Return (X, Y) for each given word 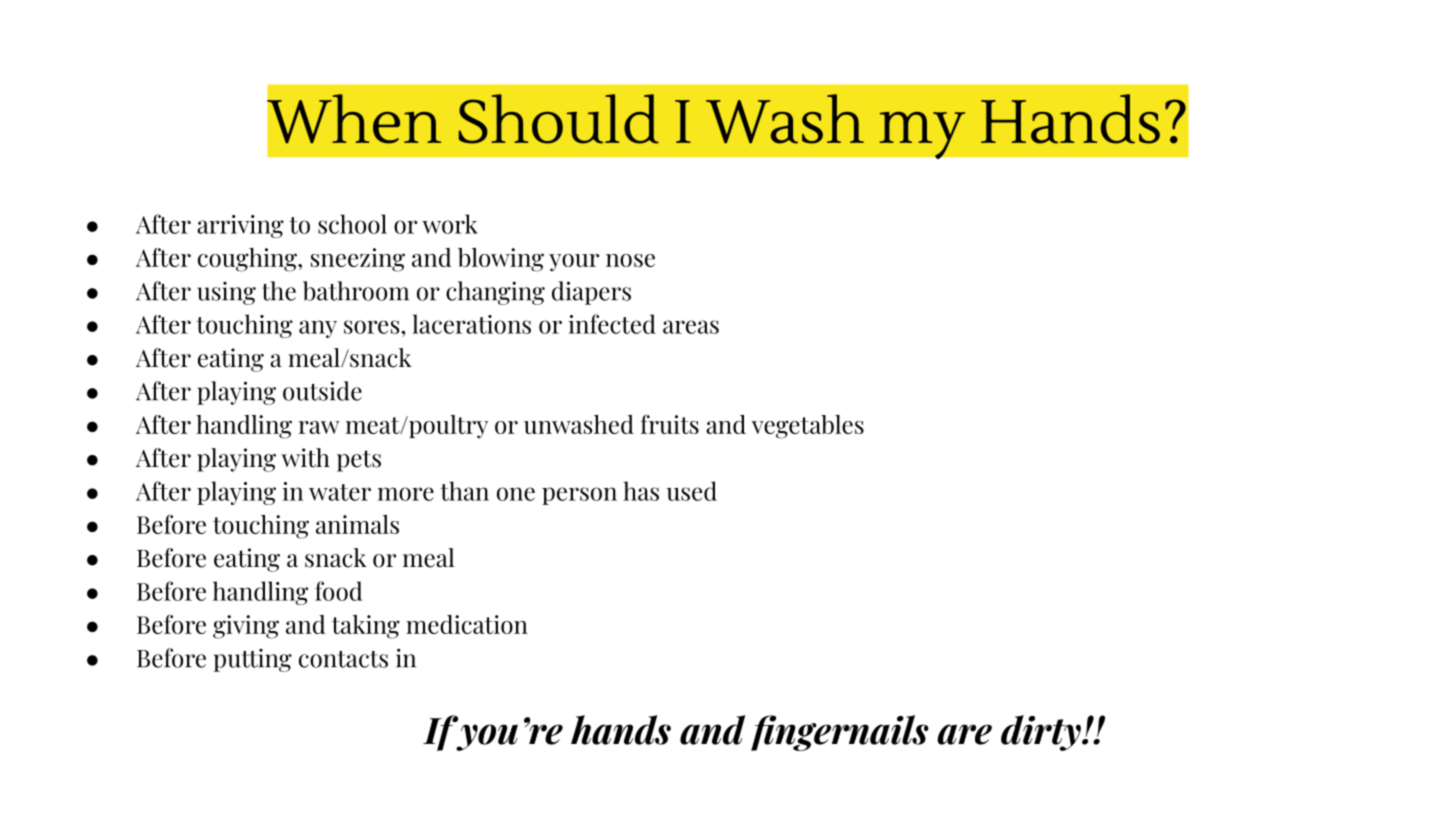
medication (467, 624)
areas (691, 327)
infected (612, 324)
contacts (343, 659)
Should (559, 119)
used (691, 491)
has (641, 491)
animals (357, 524)
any (318, 329)
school (352, 224)
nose (630, 260)
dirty (1042, 733)
